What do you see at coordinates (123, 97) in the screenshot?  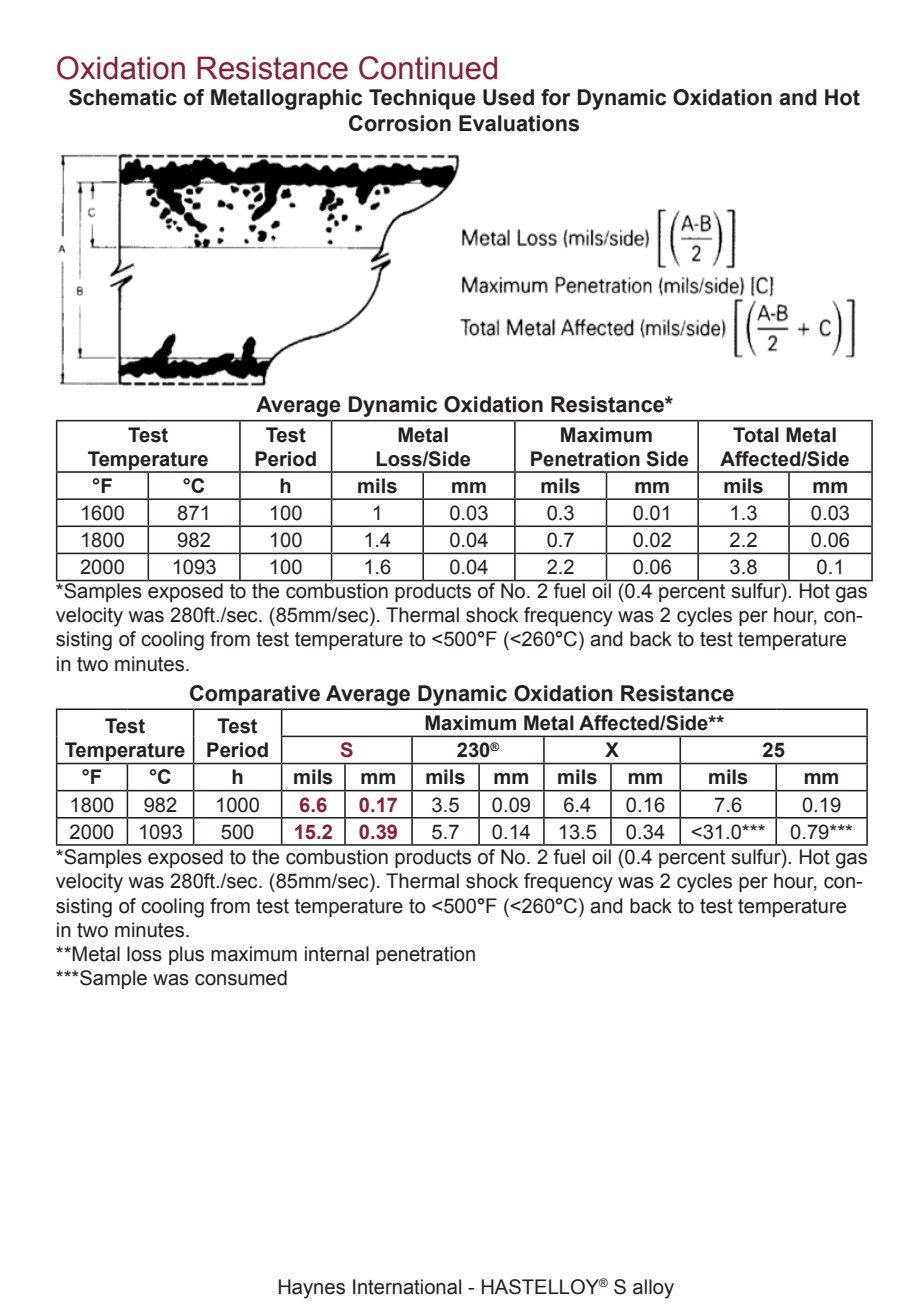 I see `Schematic` at bounding box center [123, 97].
